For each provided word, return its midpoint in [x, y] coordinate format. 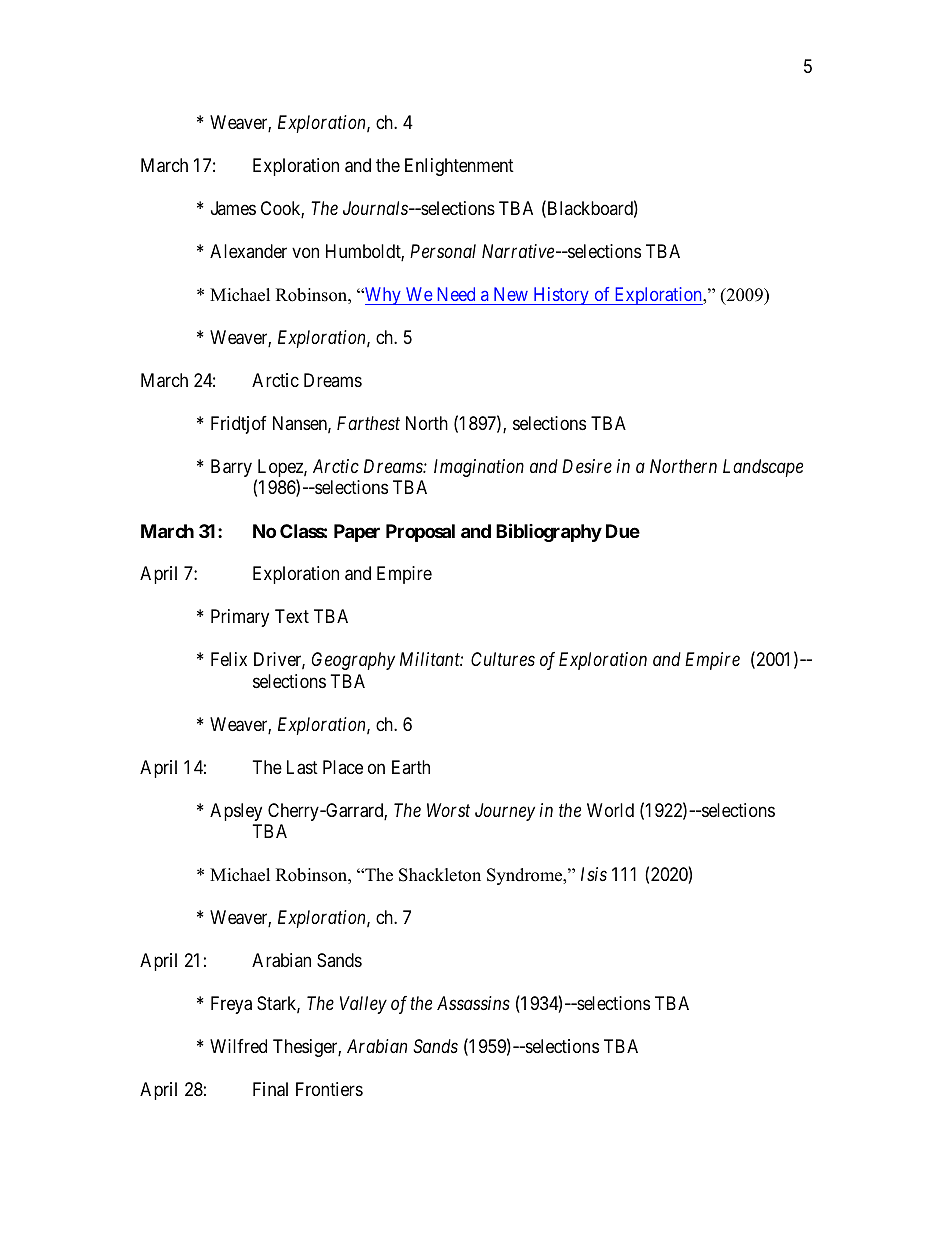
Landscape [763, 468]
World [610, 810]
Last [302, 767]
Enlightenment [459, 167]
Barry [231, 468]
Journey [505, 812]
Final [270, 1089]
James [233, 208]
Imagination [479, 468]
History [561, 296]
